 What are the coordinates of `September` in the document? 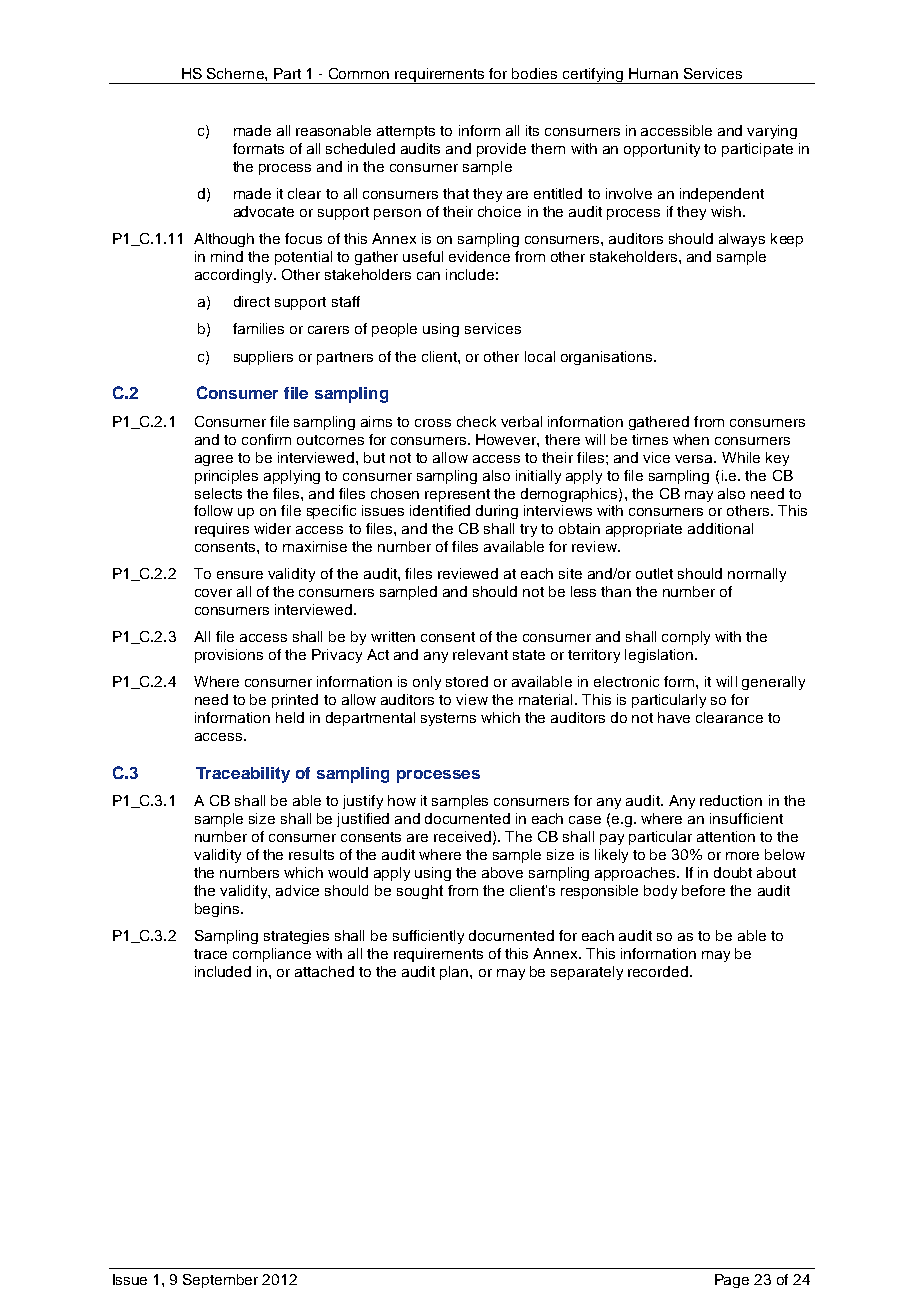 It's located at (220, 1281).
